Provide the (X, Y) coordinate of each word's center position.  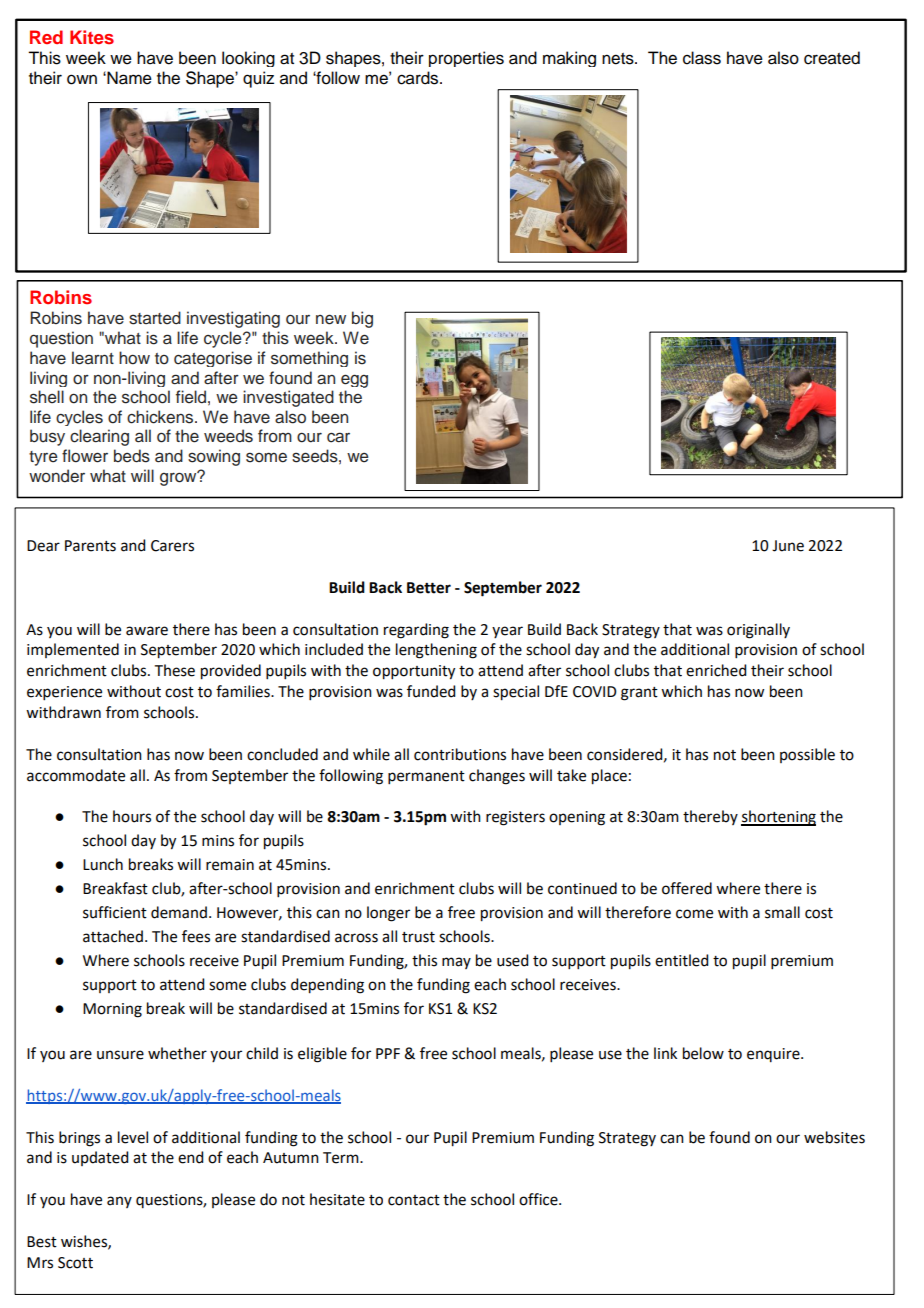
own (82, 79)
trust (418, 937)
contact (414, 1200)
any (119, 1202)
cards (419, 78)
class (702, 58)
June (788, 546)
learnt (93, 358)
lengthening (436, 651)
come (694, 914)
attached (113, 936)
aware (147, 631)
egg (354, 381)
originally (758, 631)
